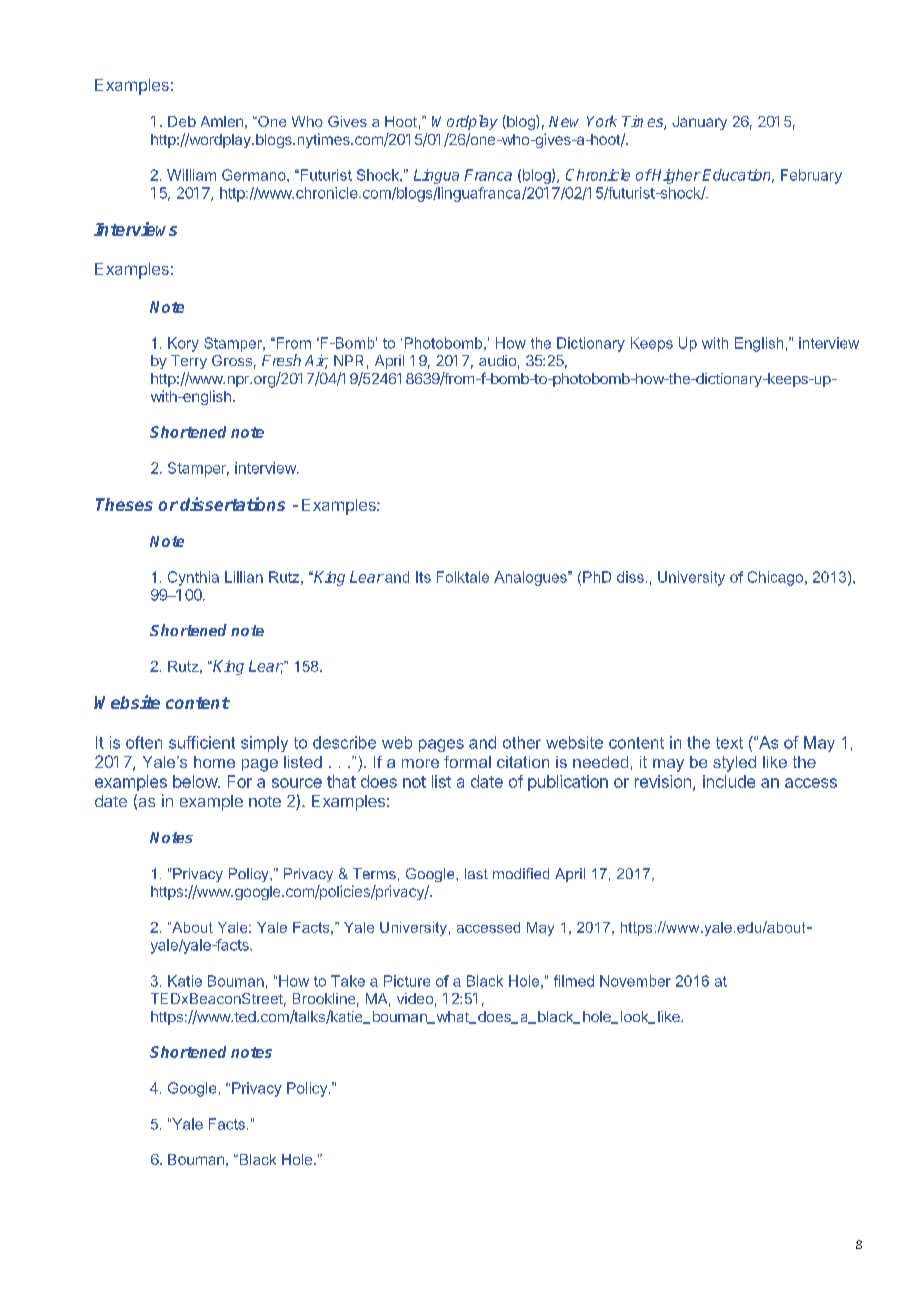 The image size is (924, 1308). What do you see at coordinates (738, 176) in the image?
I see `Education` at bounding box center [738, 176].
